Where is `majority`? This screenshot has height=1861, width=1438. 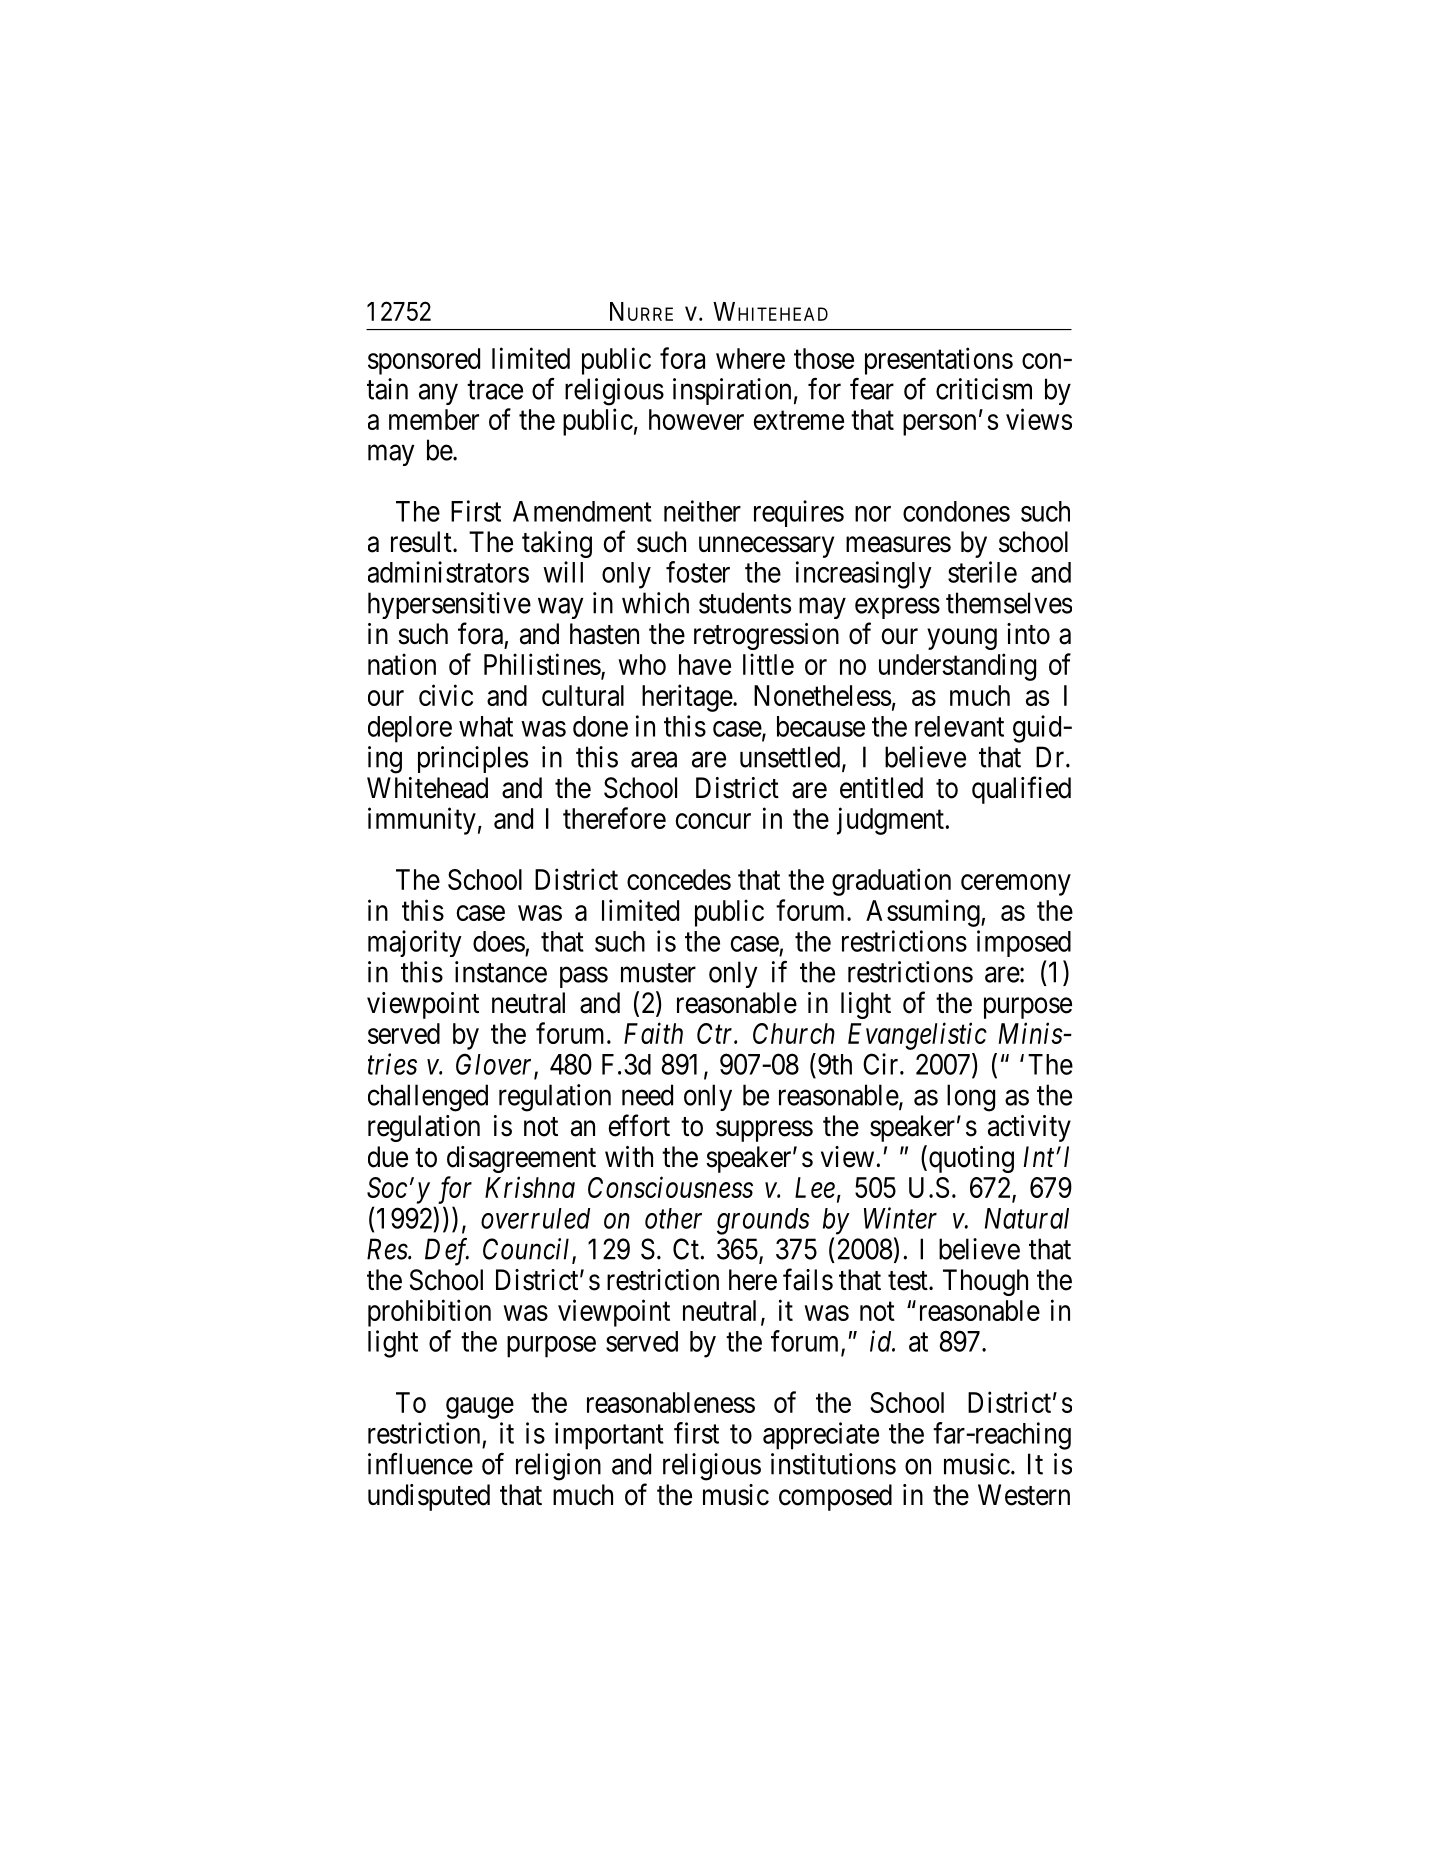
majority is located at coordinates (415, 943).
